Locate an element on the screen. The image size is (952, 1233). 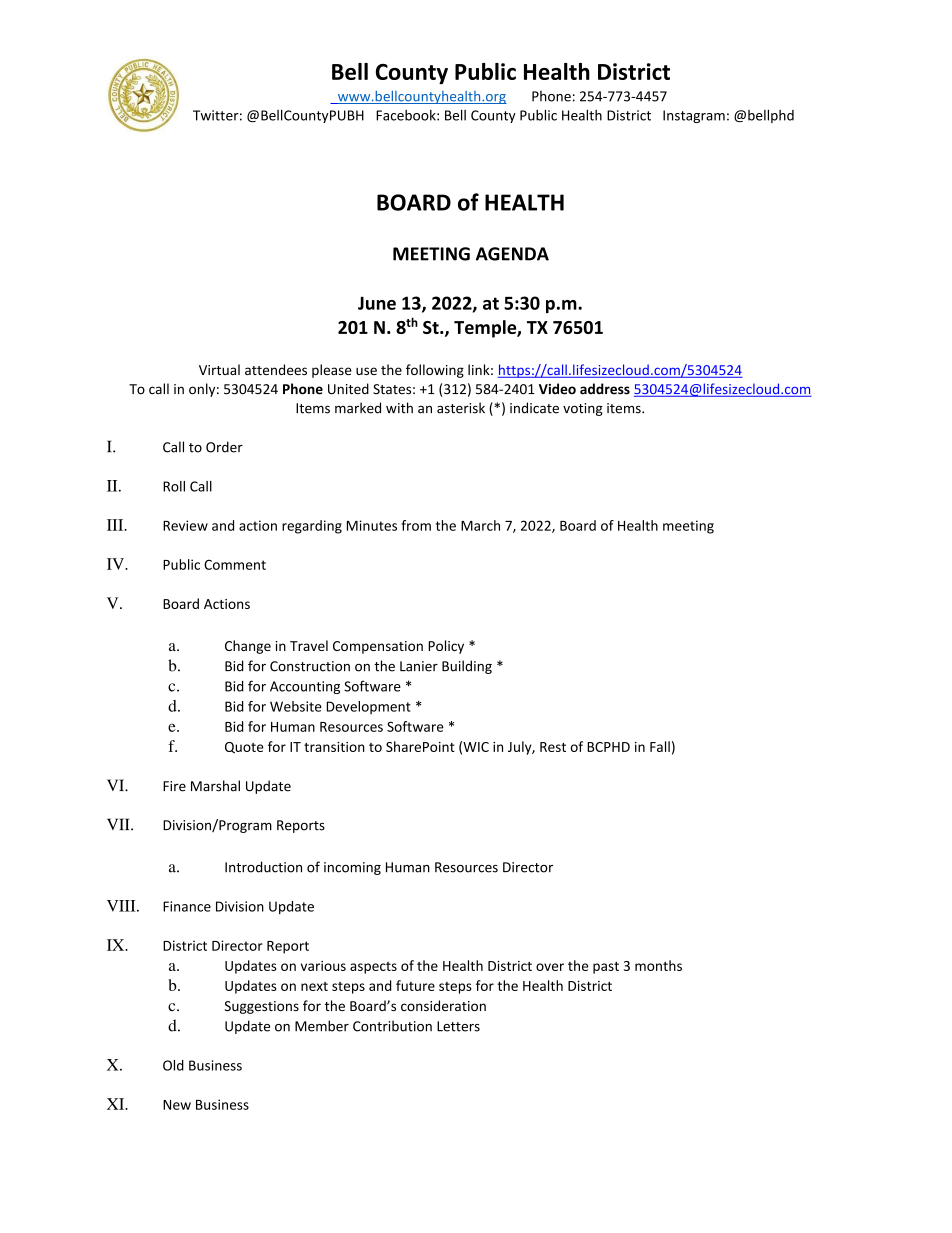
transition is located at coordinates (334, 747).
